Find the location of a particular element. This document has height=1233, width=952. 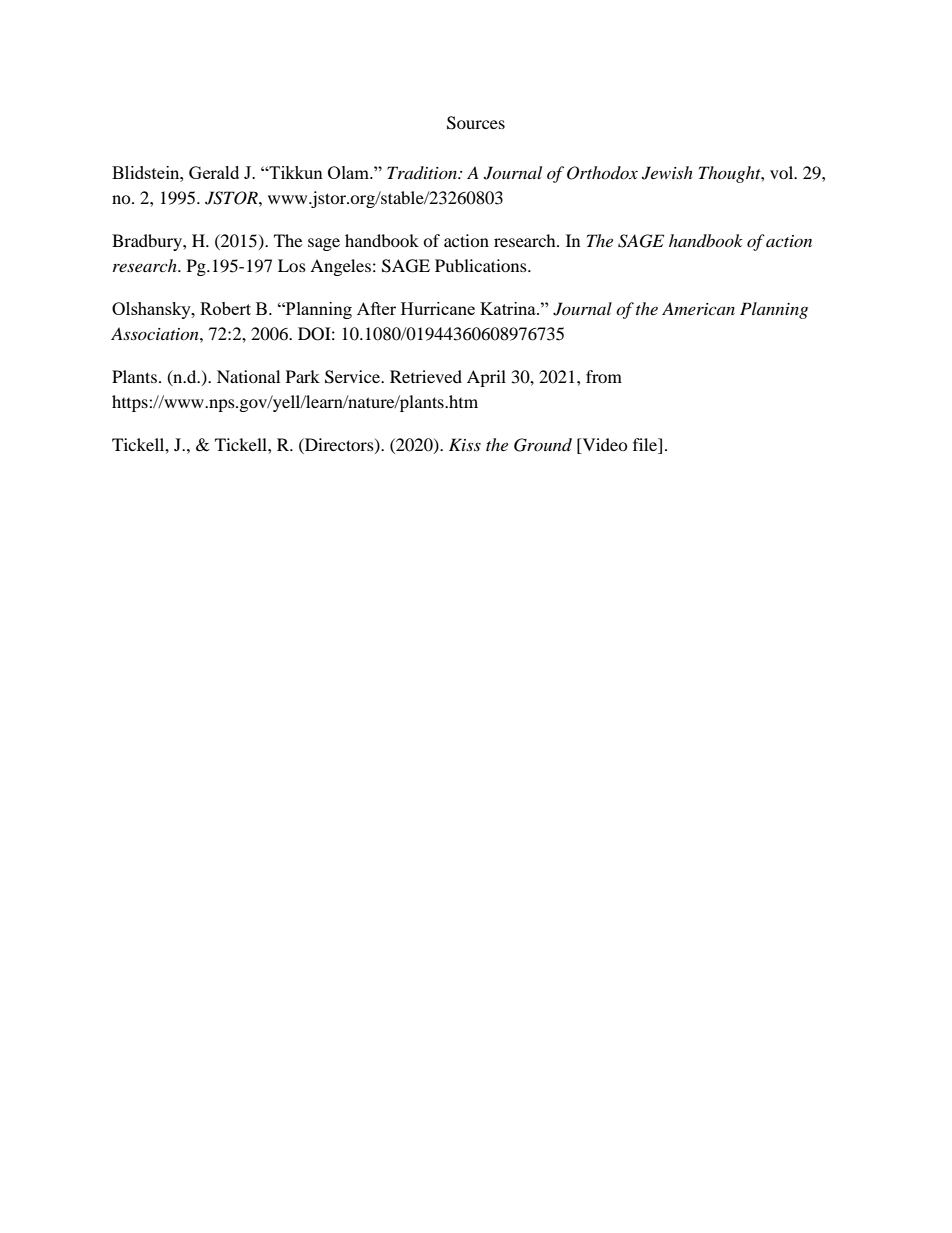

vol is located at coordinates (783, 172).
